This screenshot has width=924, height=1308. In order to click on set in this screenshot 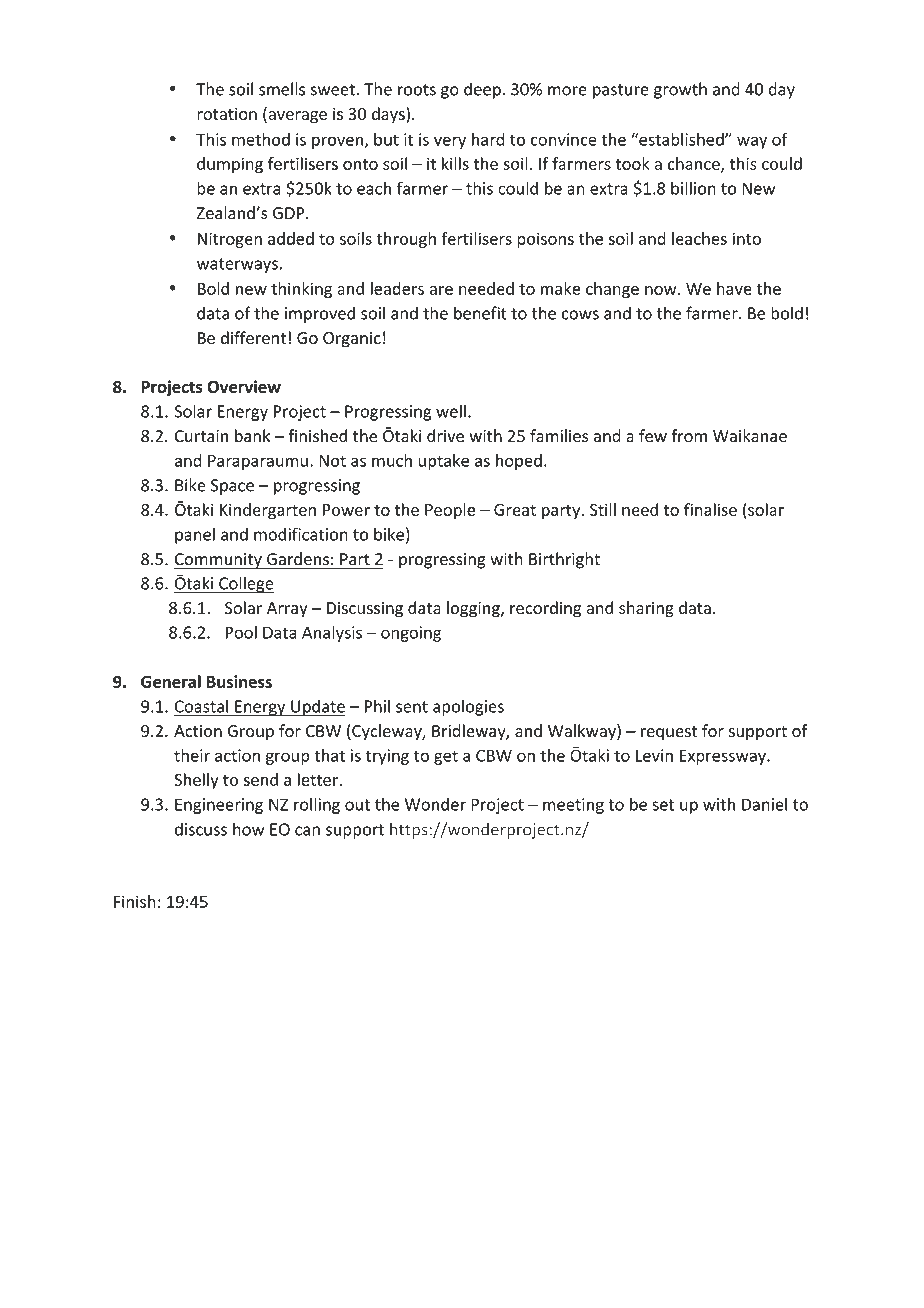, I will do `click(663, 805)`.
